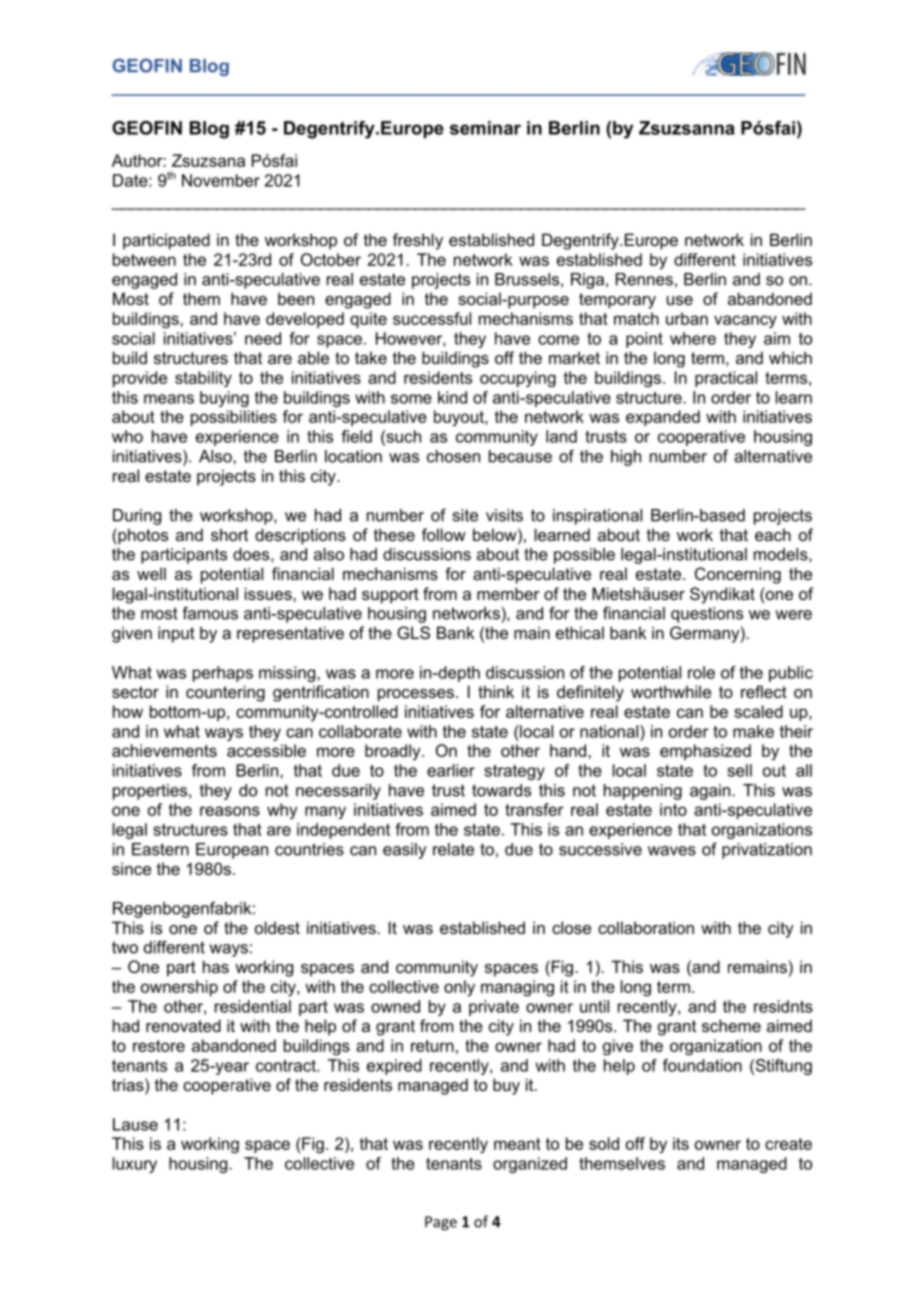  What do you see at coordinates (441, 1223) in the screenshot?
I see `Page` at bounding box center [441, 1223].
